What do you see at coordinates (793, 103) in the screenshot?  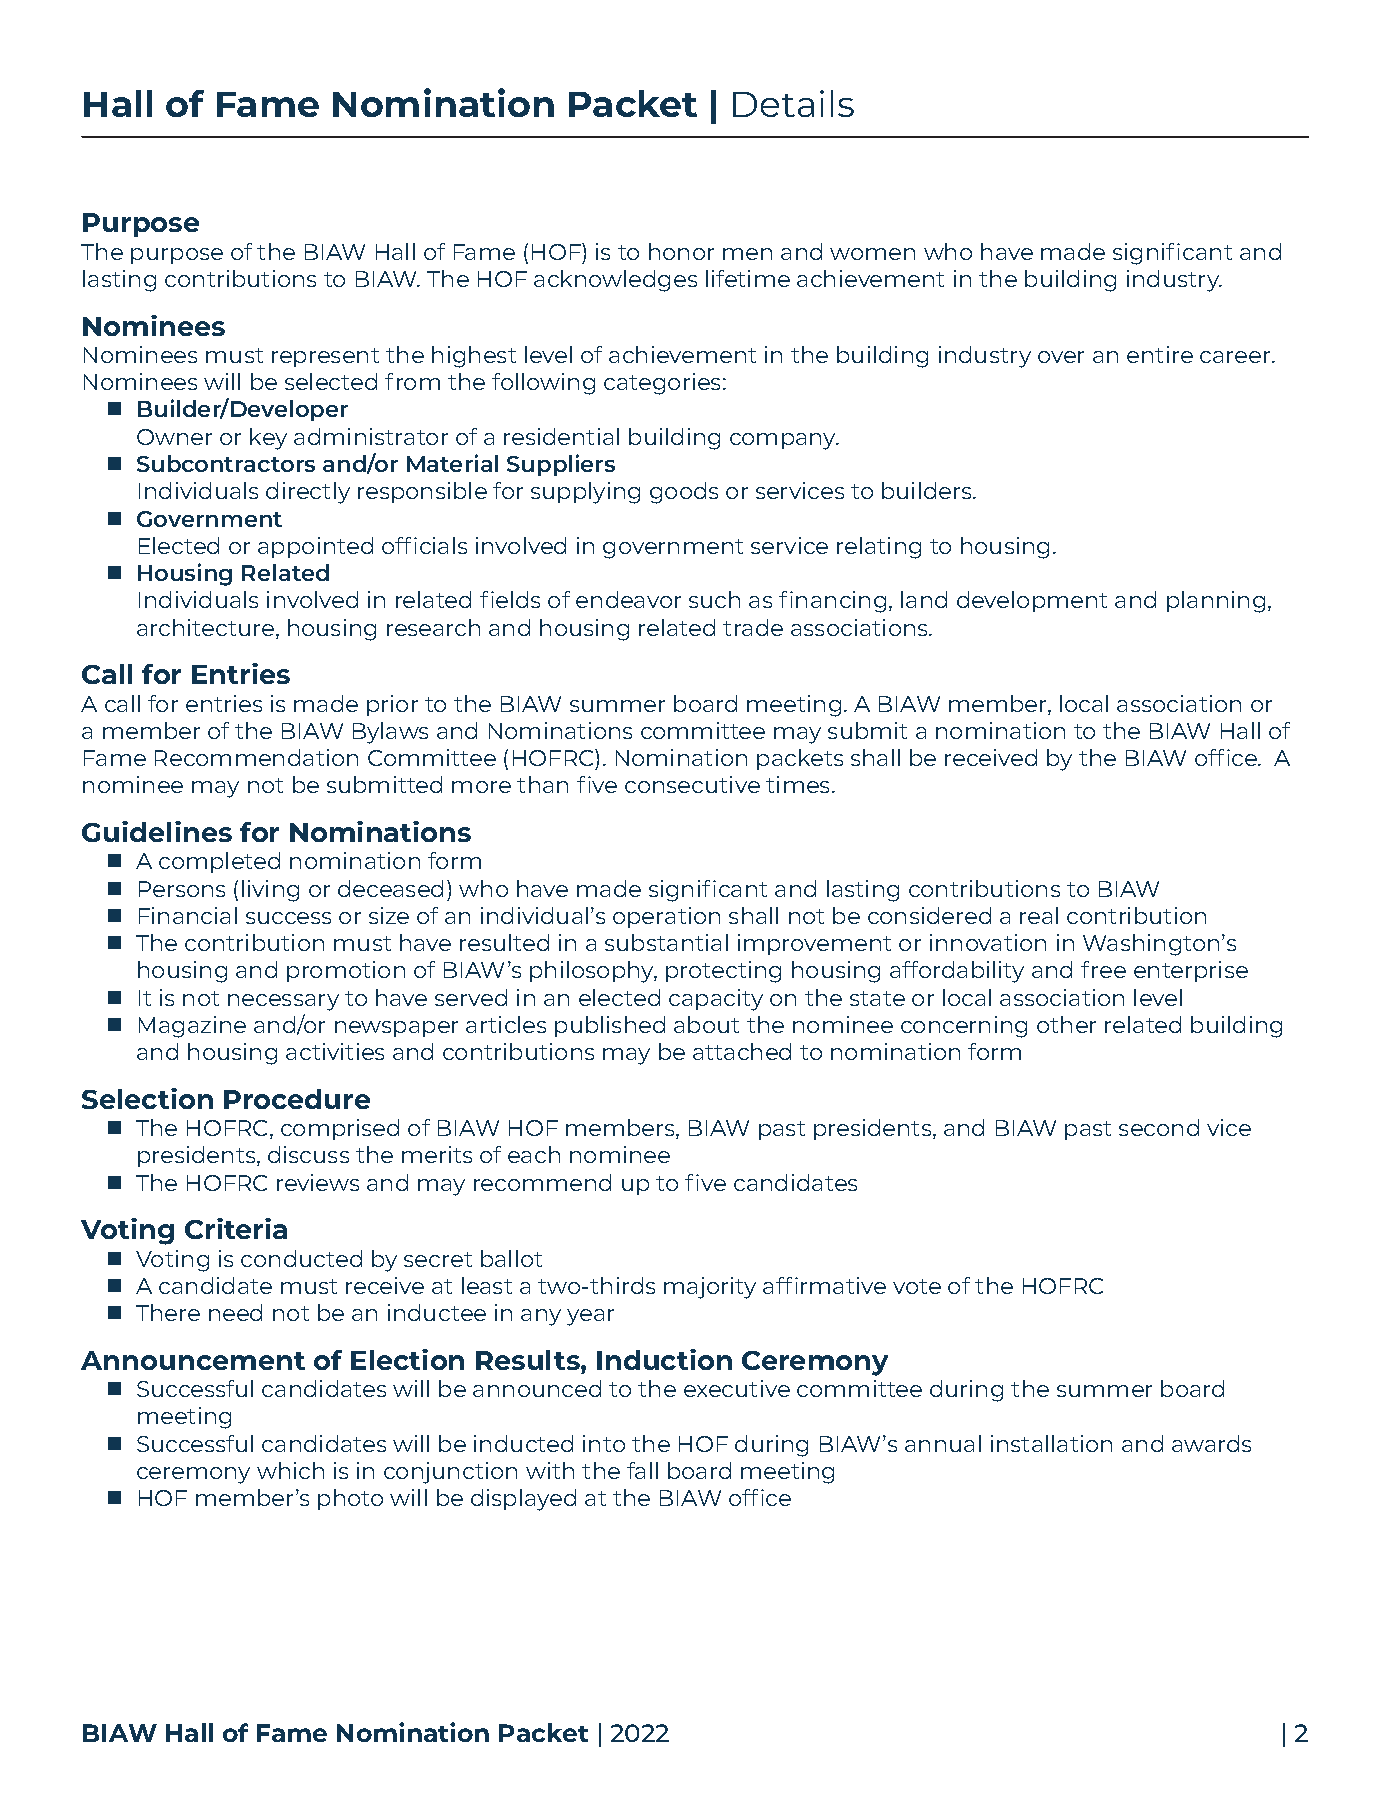 I see `Details` at bounding box center [793, 103].
